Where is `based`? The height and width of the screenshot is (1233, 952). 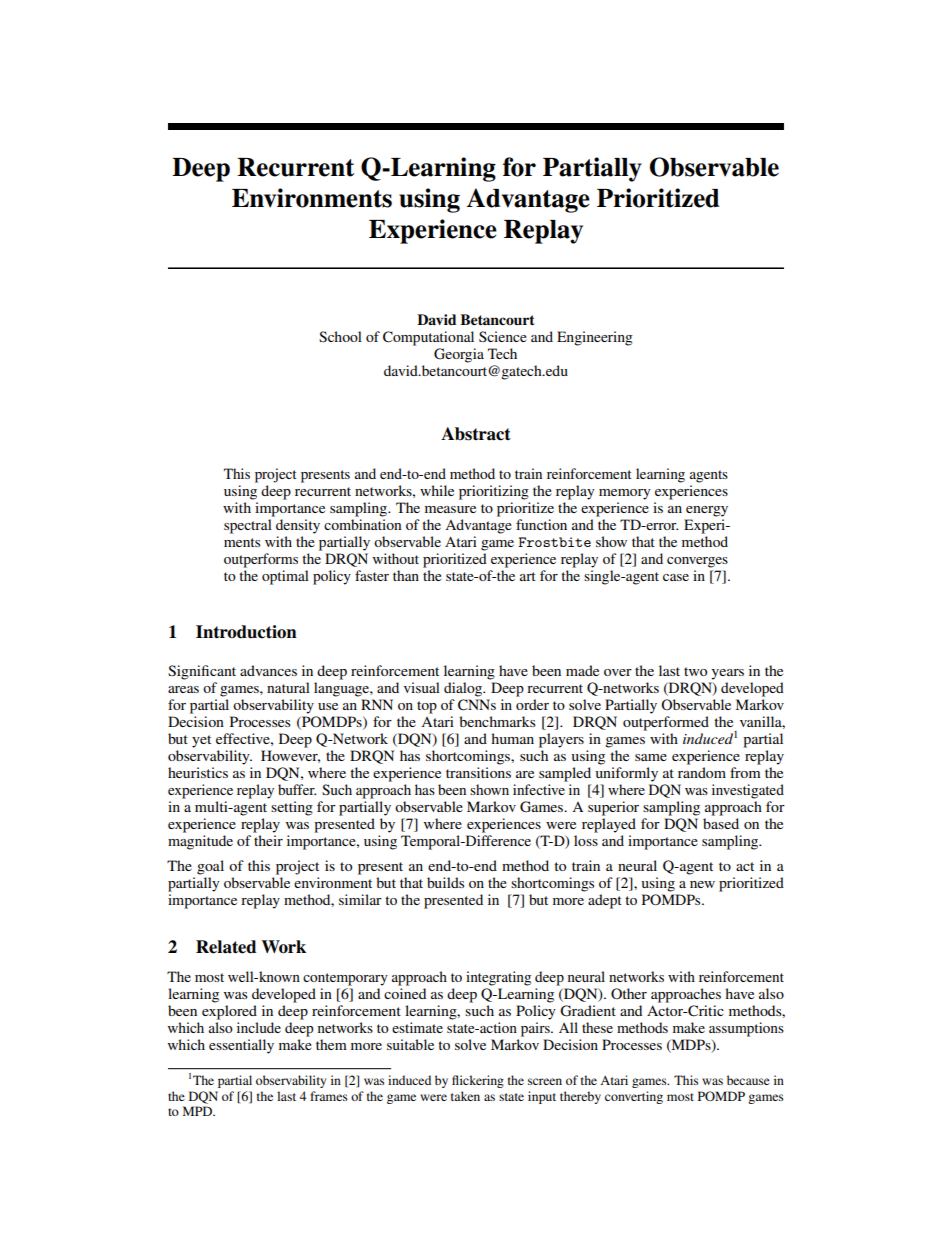 based is located at coordinates (721, 823).
